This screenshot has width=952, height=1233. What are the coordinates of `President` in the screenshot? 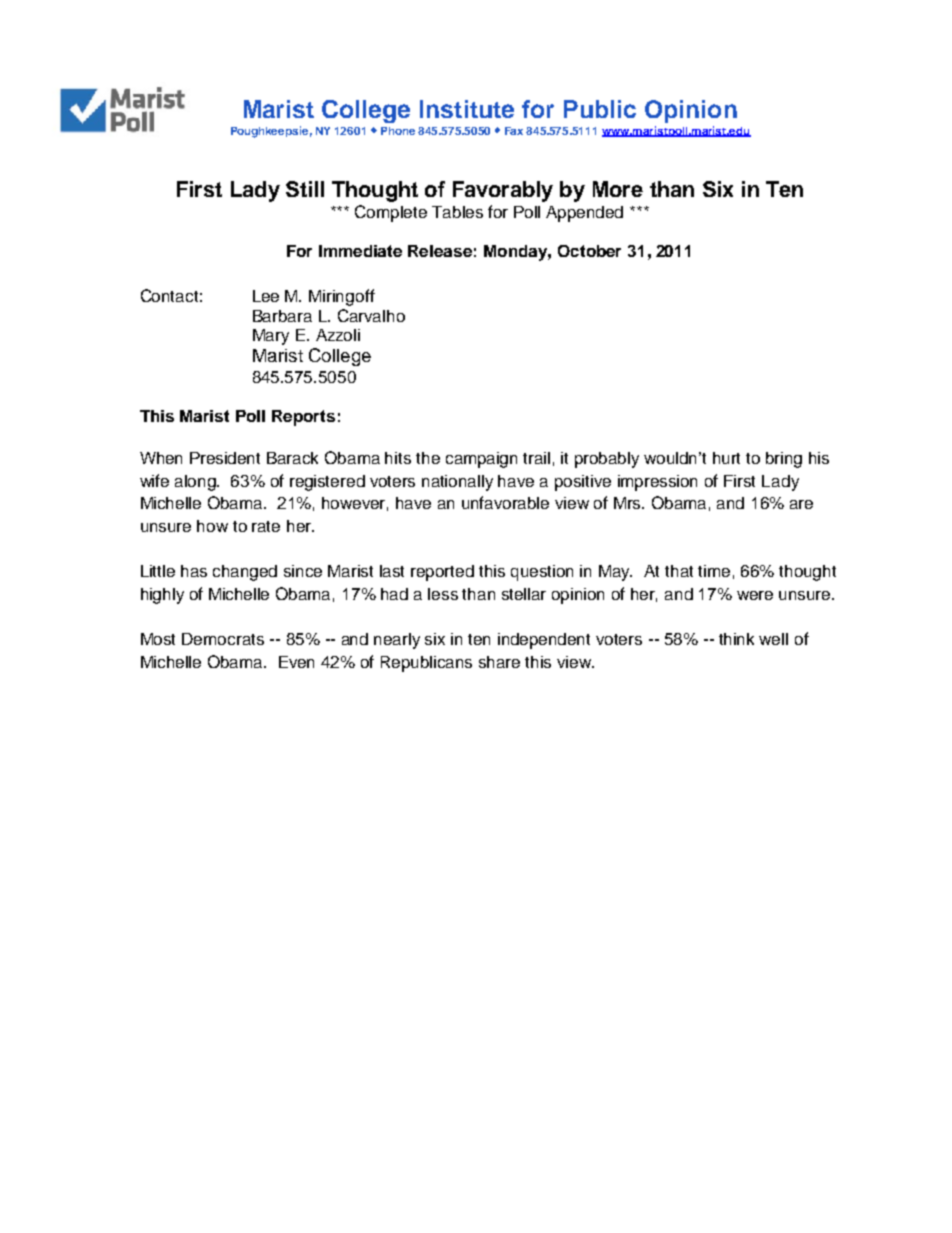 It's located at (225, 458).
